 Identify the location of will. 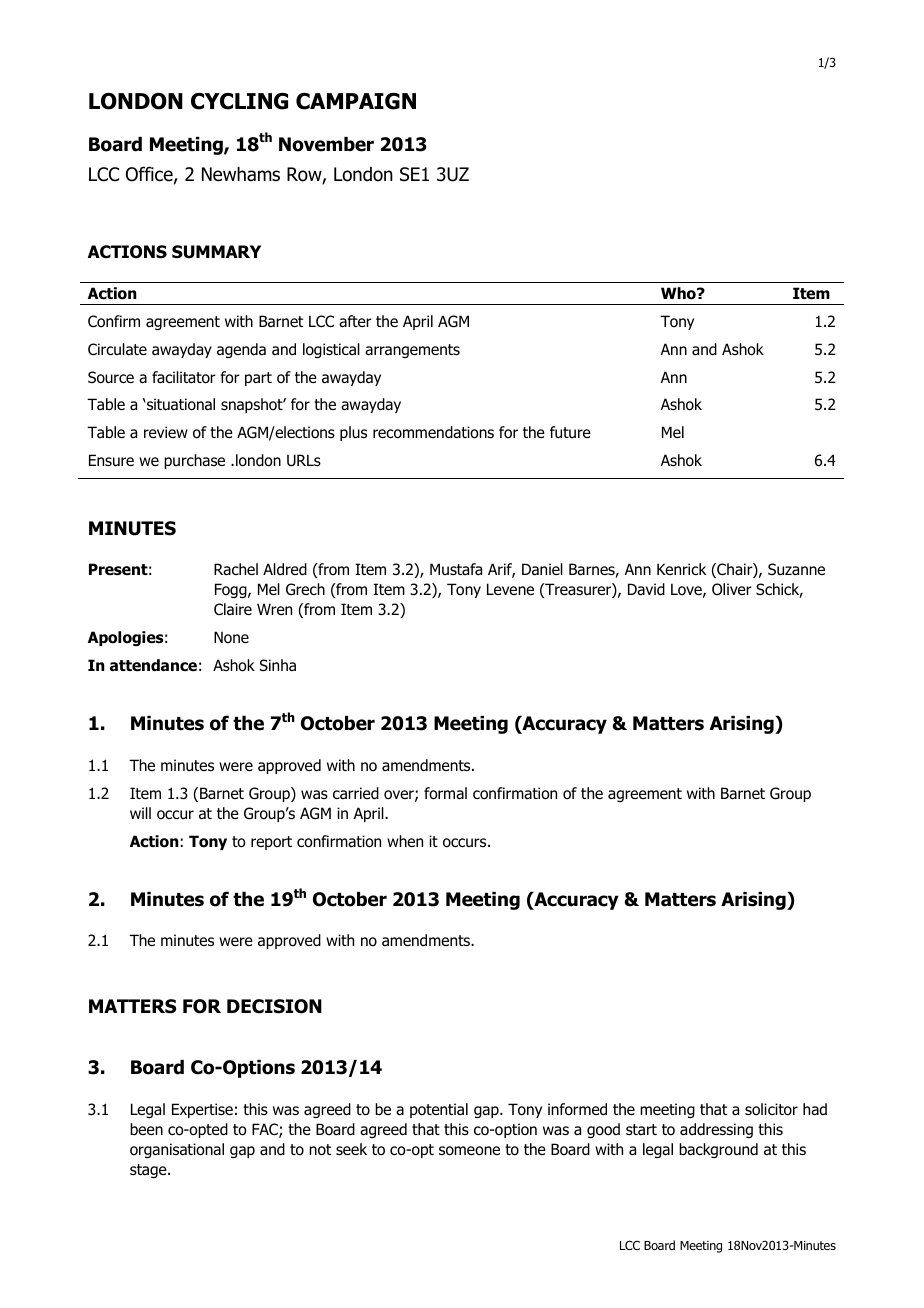
(140, 813).
